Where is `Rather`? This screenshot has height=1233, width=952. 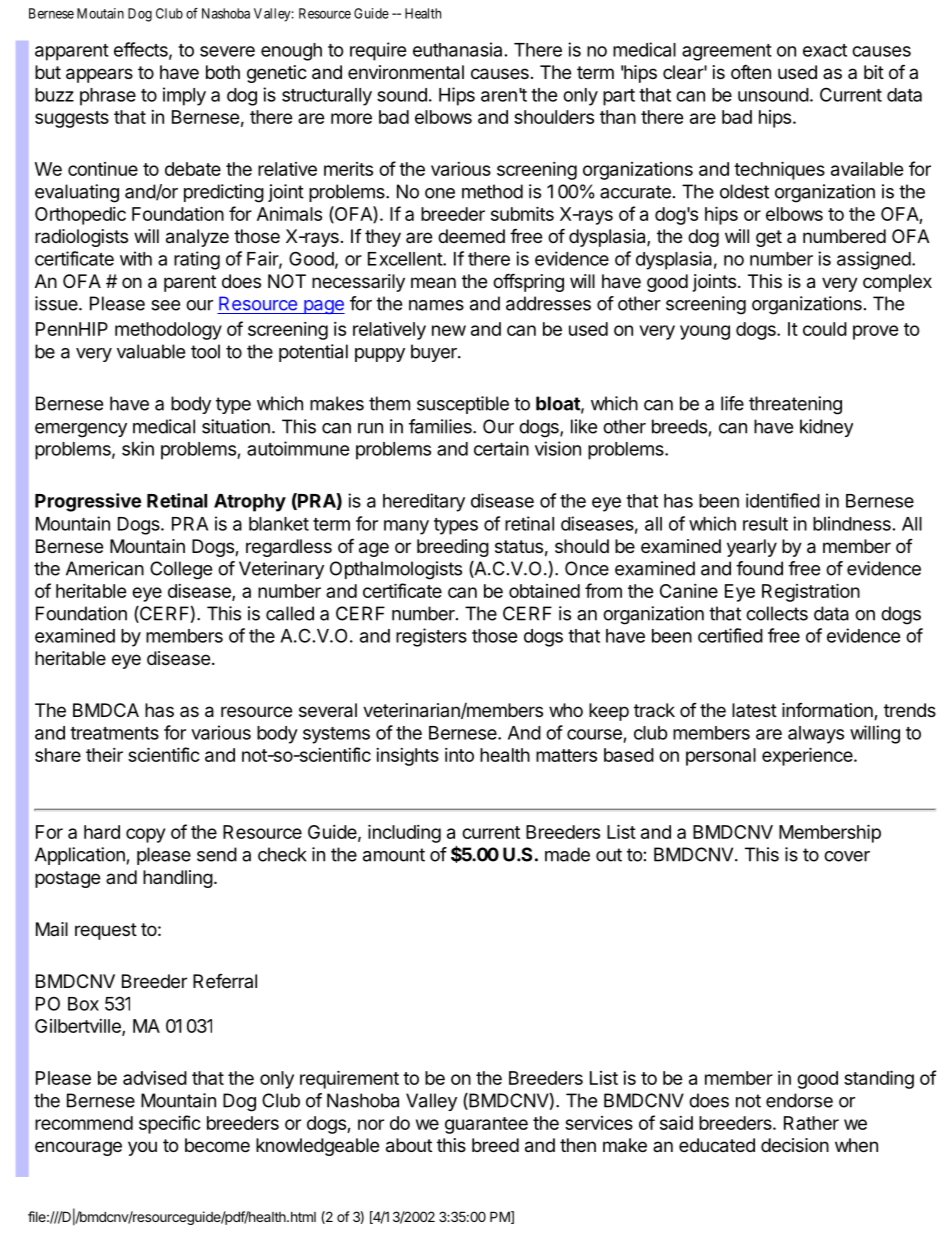 Rather is located at coordinates (811, 1123).
